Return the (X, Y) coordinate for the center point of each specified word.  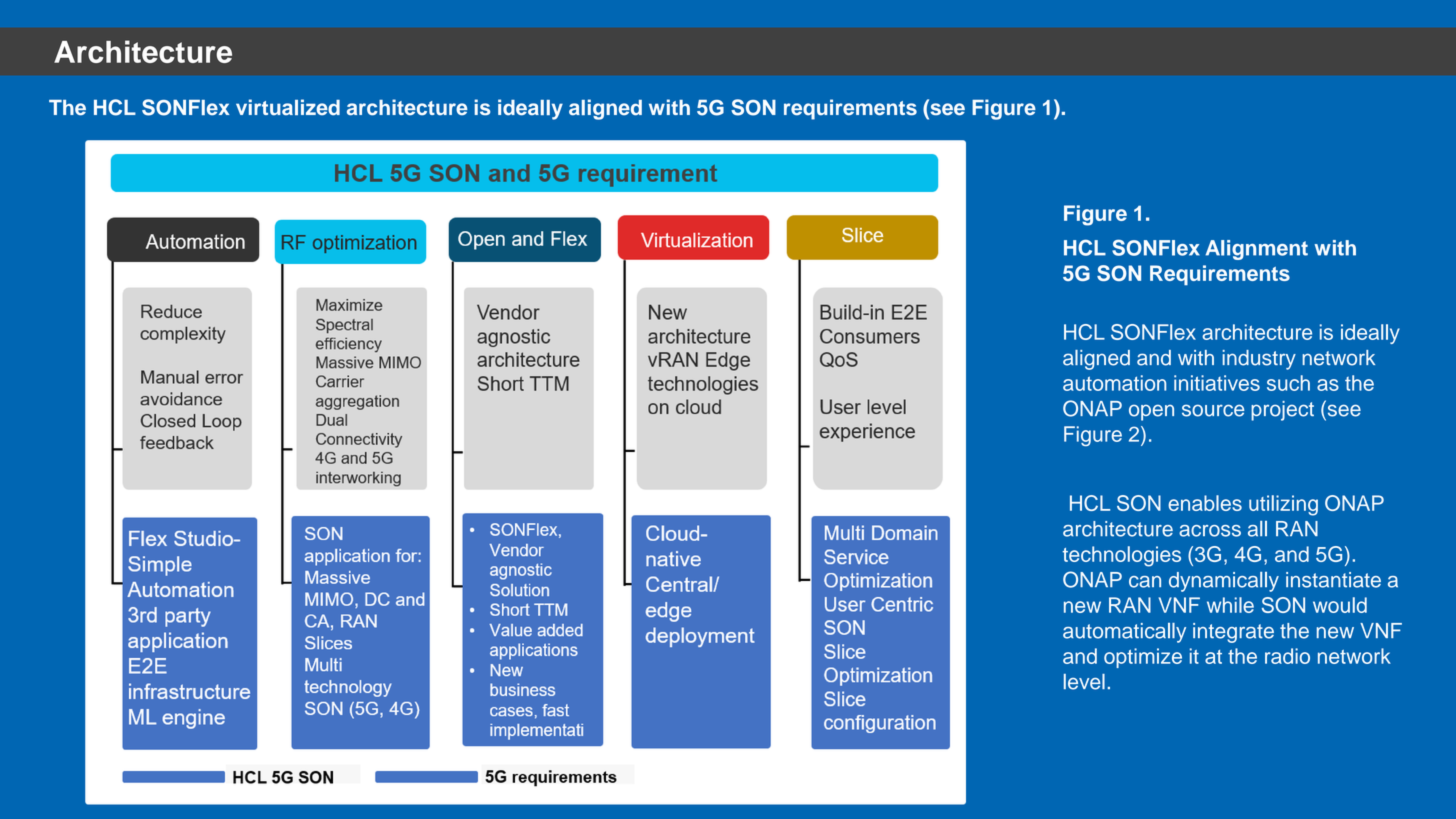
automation (1114, 383)
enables (1205, 503)
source (1213, 410)
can (1145, 582)
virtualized (288, 107)
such (1288, 383)
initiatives (1217, 383)
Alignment (1256, 250)
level (1084, 682)
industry (1259, 360)
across (1210, 531)
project (1282, 411)
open (1151, 412)
